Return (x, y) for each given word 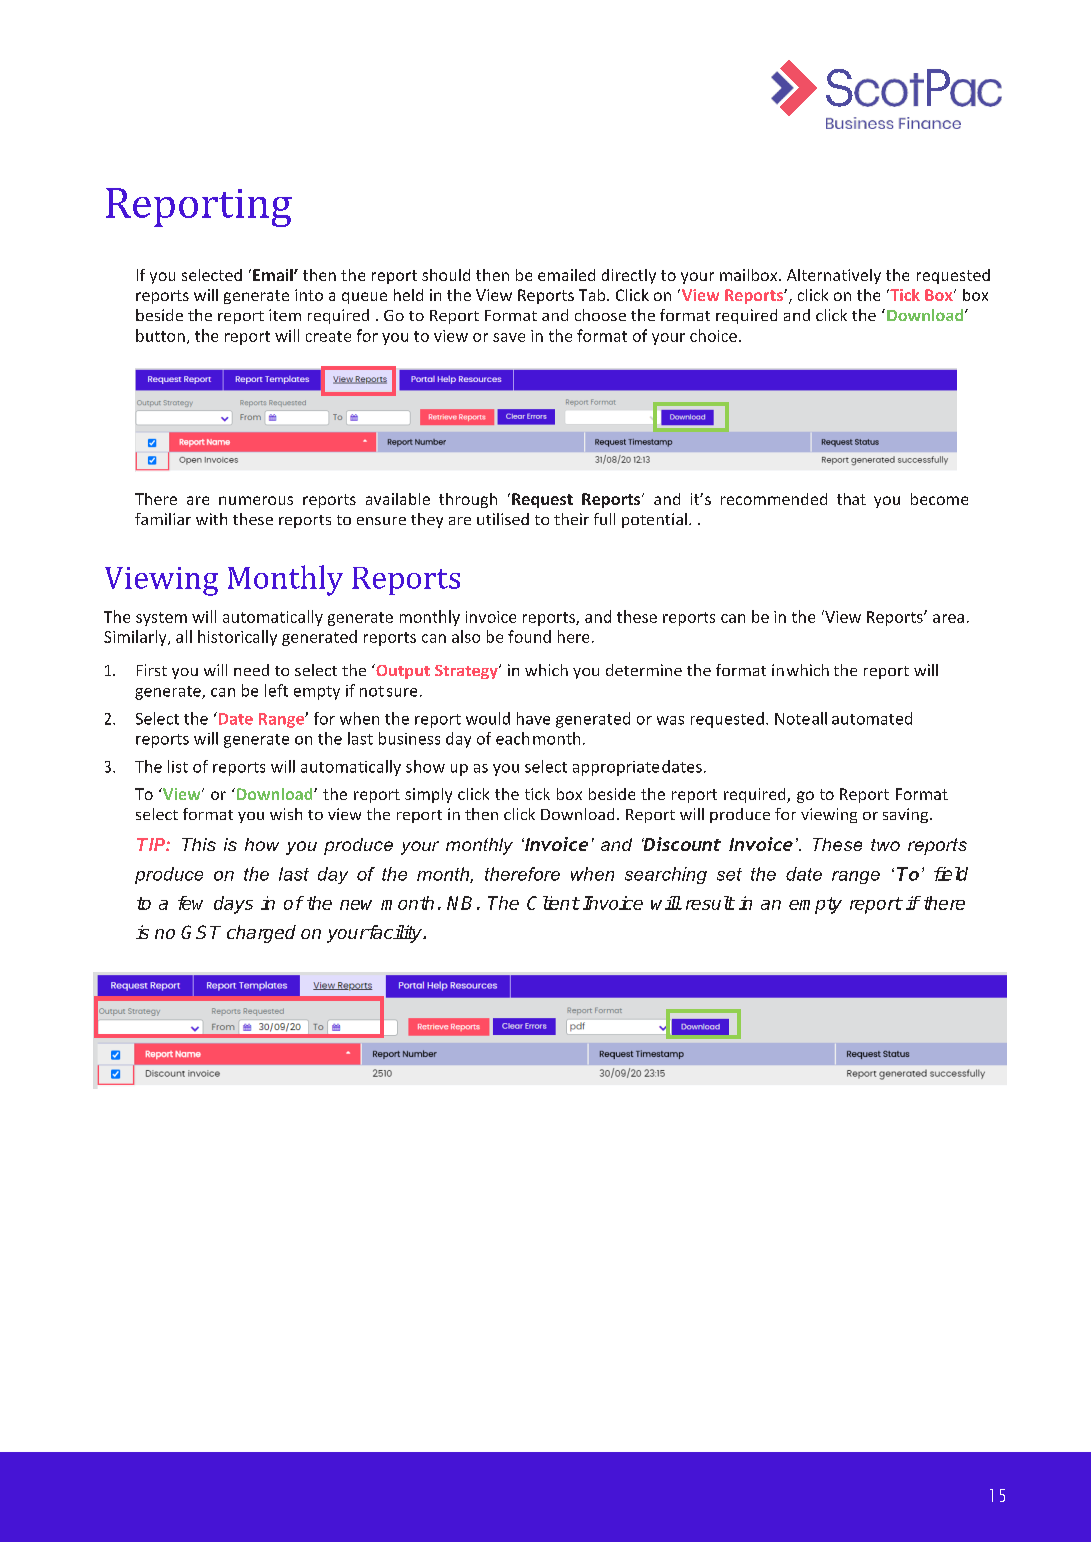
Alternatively (834, 276)
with (211, 519)
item (285, 315)
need (251, 670)
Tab (593, 295)
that (851, 499)
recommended (774, 499)
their (571, 519)
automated (872, 718)
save (509, 337)
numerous (256, 500)
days (233, 905)
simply (428, 795)
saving (905, 815)
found (529, 636)
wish (286, 814)
